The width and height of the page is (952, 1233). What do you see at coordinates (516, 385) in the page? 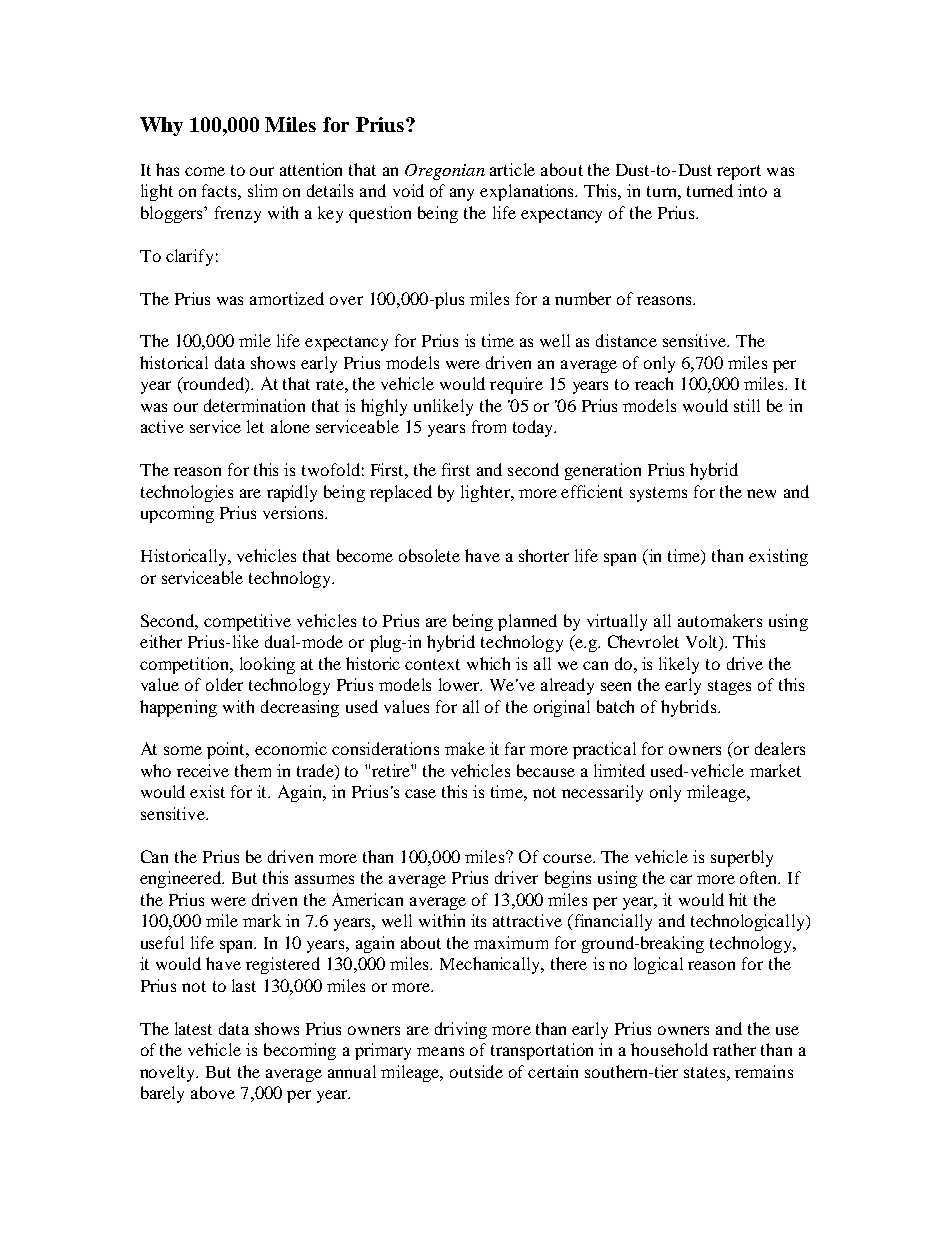
I see `require` at bounding box center [516, 385].
